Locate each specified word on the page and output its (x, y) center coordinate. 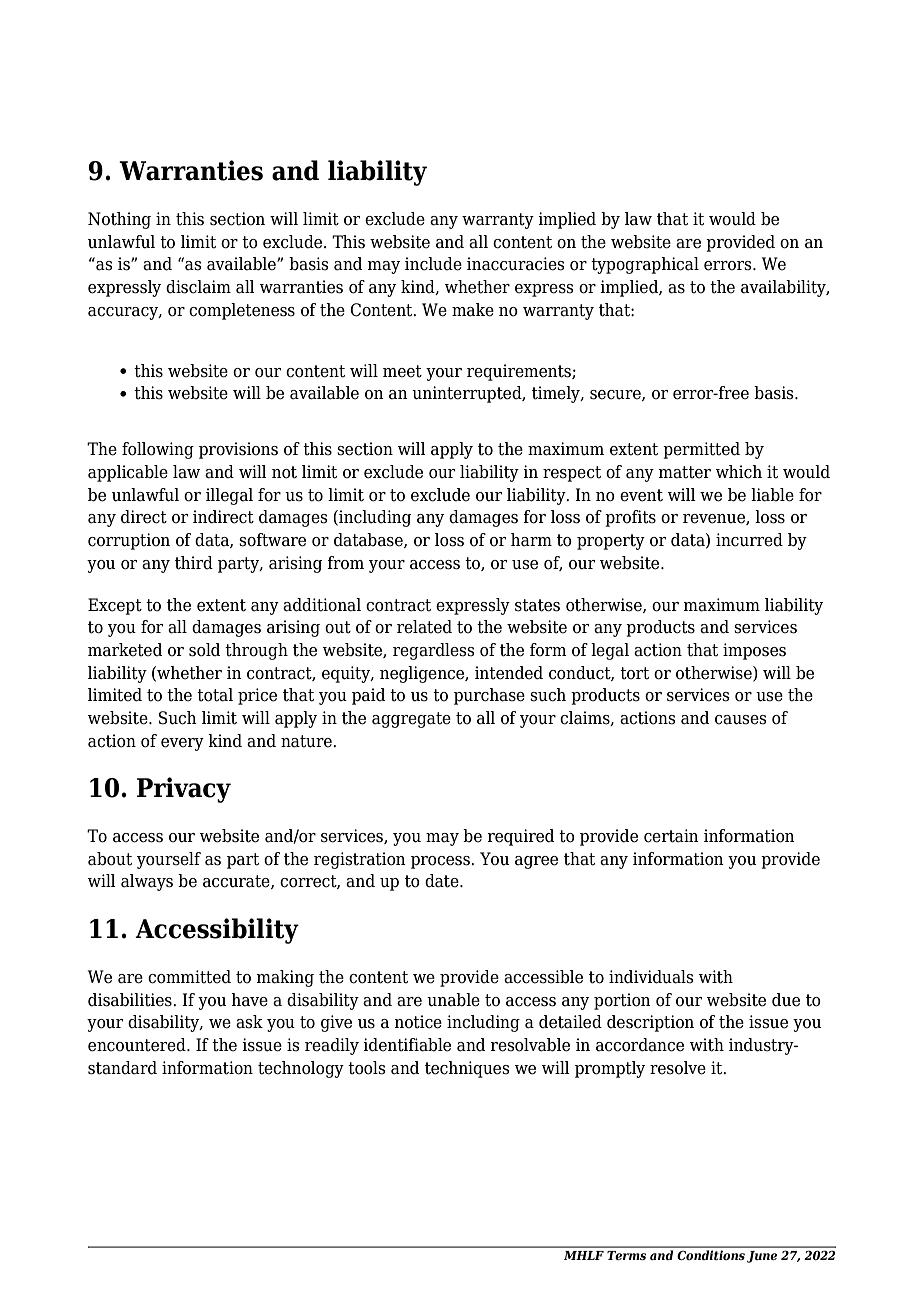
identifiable (407, 1045)
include (433, 264)
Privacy (184, 790)
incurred (749, 540)
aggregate (411, 720)
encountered (138, 1045)
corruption (129, 541)
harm (531, 540)
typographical (645, 265)
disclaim (198, 287)
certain (671, 836)
